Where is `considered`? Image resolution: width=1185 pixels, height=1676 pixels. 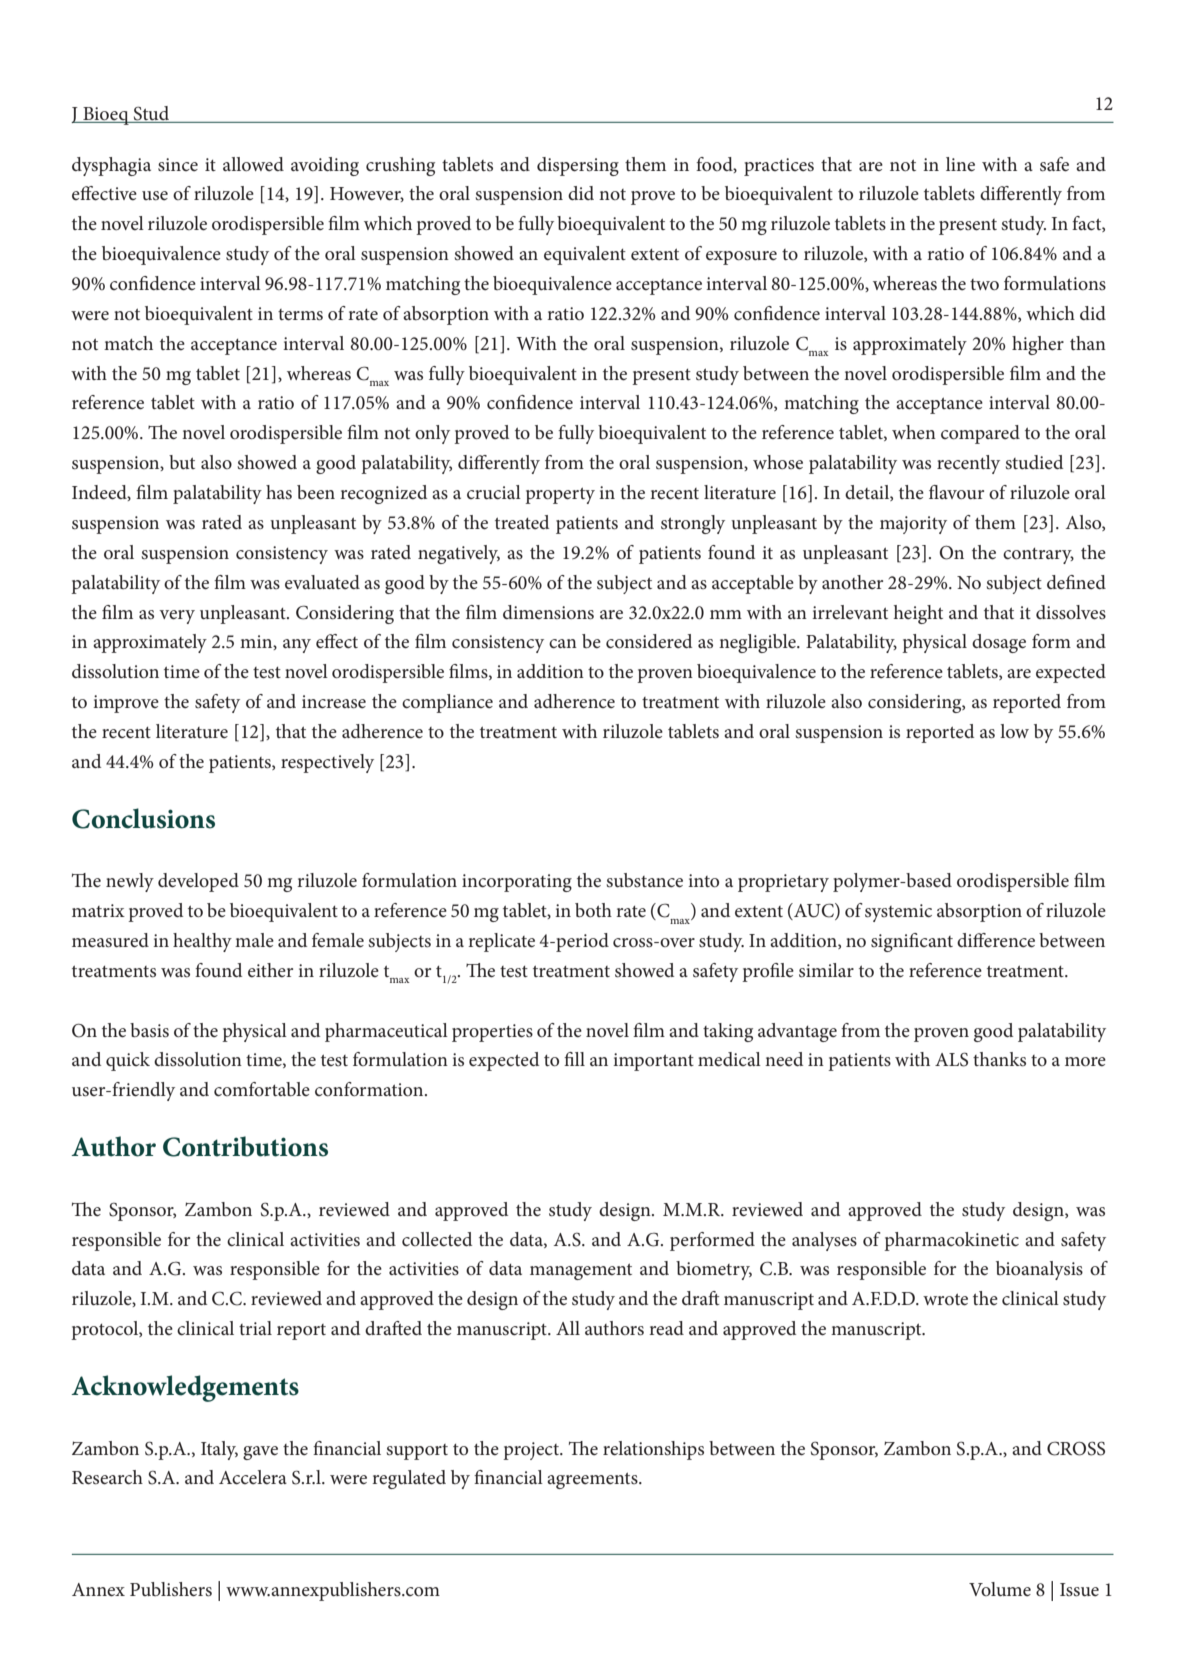 considered is located at coordinates (649, 641).
